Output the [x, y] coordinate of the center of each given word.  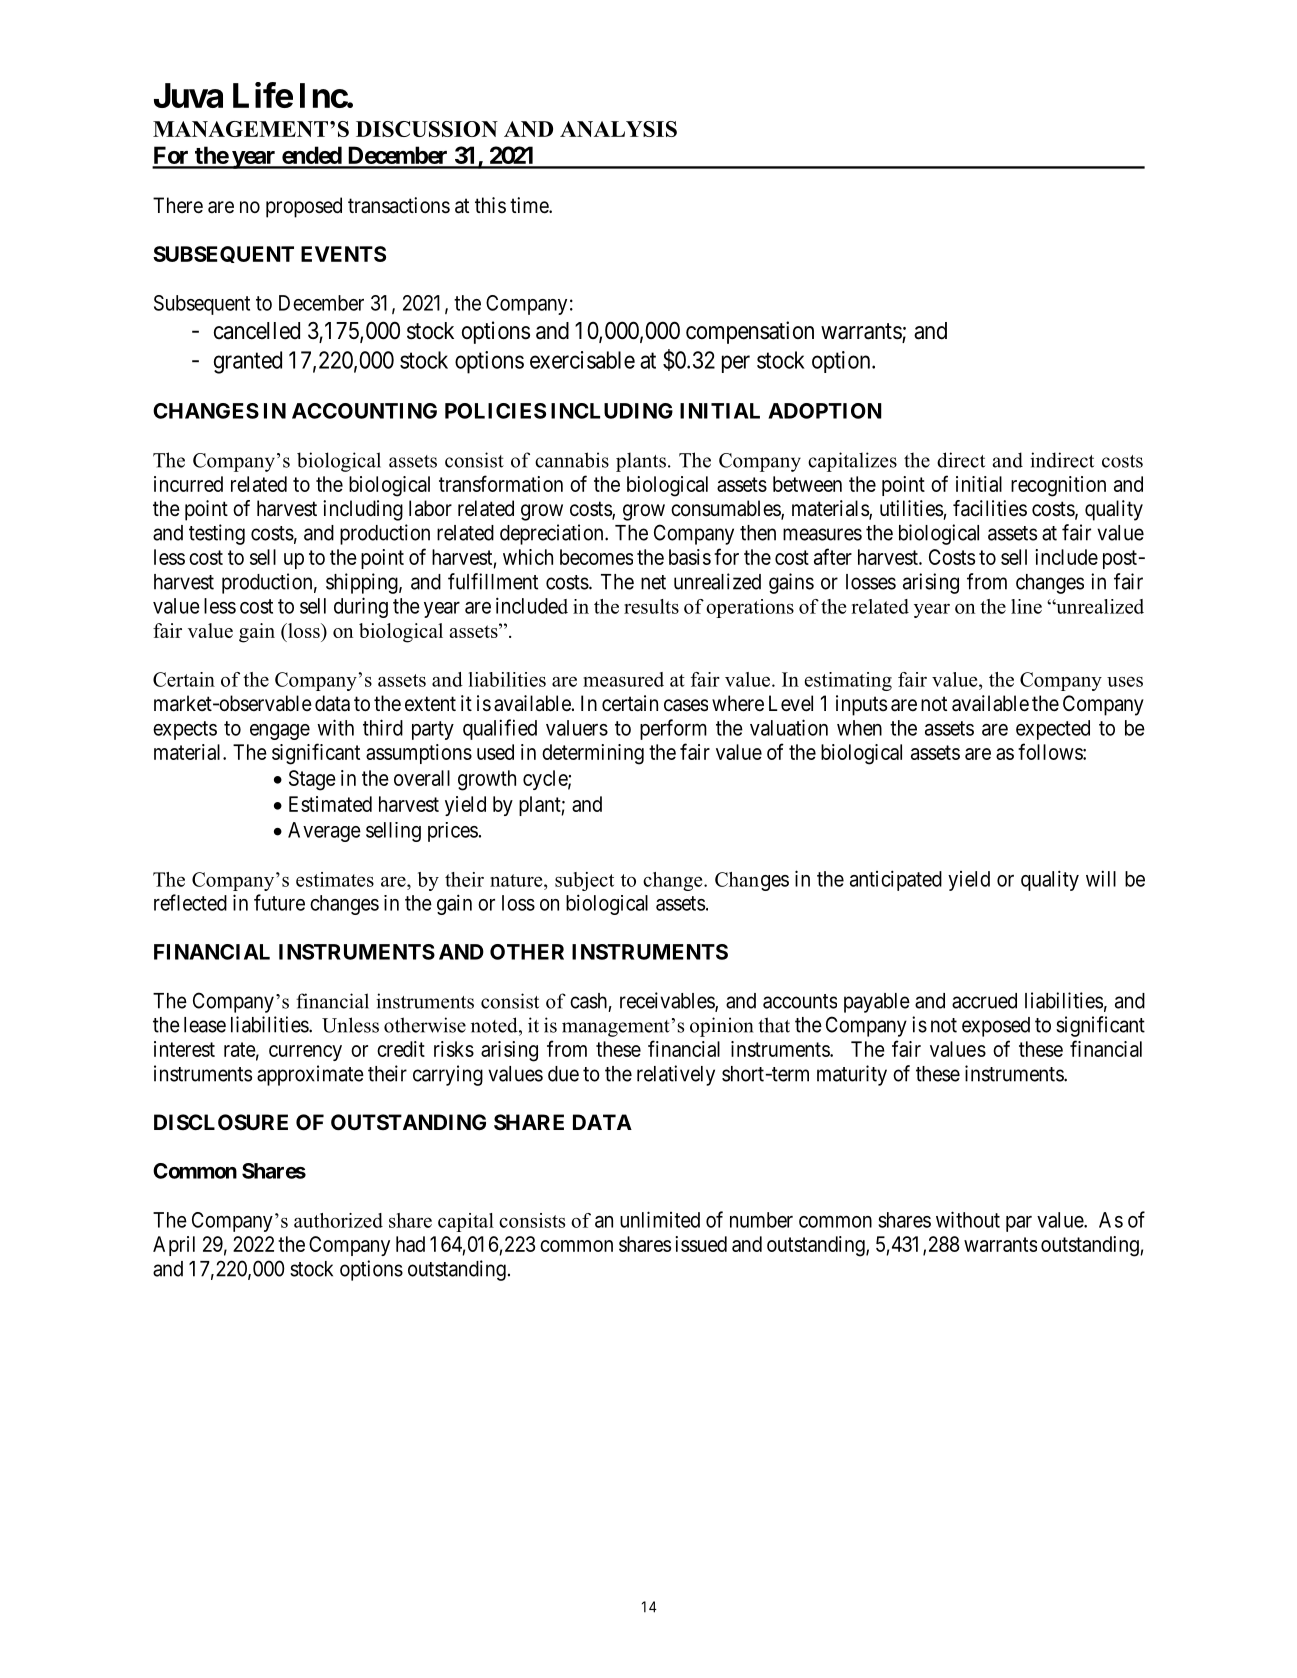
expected [1053, 730]
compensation [750, 332]
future [279, 902]
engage [280, 732]
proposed [304, 207]
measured [623, 679]
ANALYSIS [618, 129]
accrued [984, 1001]
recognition [1058, 486]
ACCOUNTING [364, 411]
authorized [338, 1220]
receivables [668, 1001]
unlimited [660, 1219]
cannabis [572, 460]
